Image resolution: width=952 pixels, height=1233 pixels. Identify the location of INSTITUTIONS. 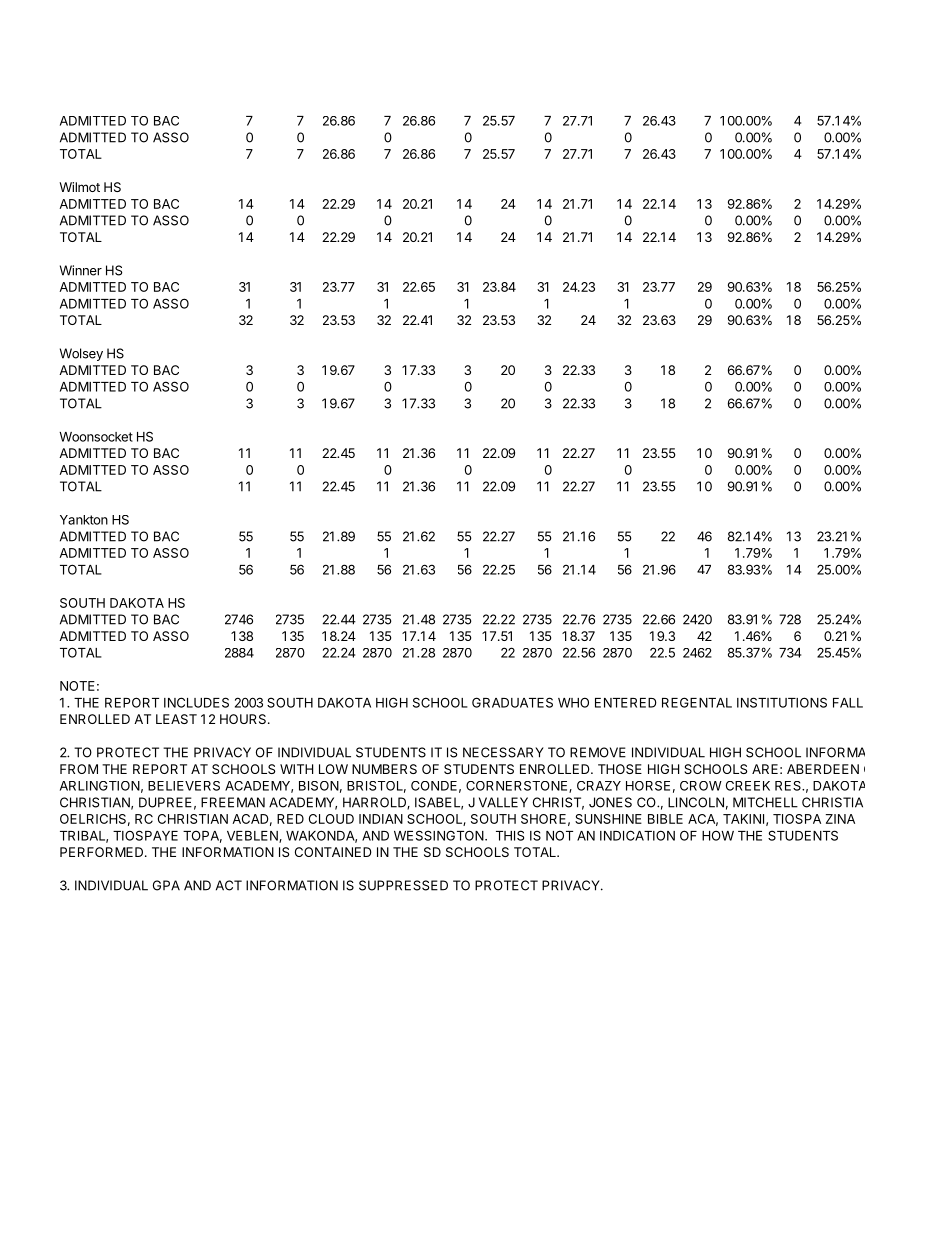
(782, 702).
